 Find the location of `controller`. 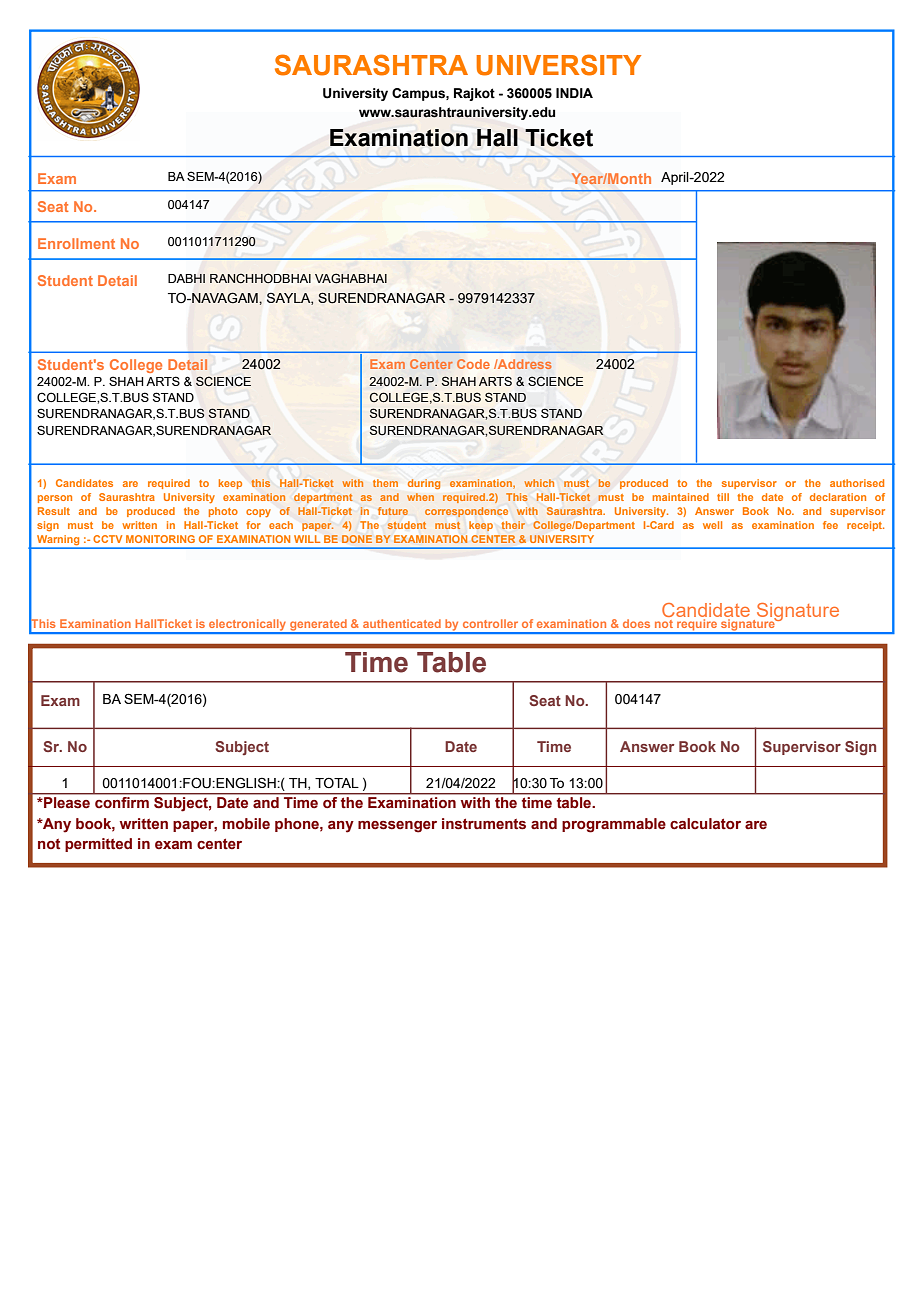

controller is located at coordinates (490, 623).
